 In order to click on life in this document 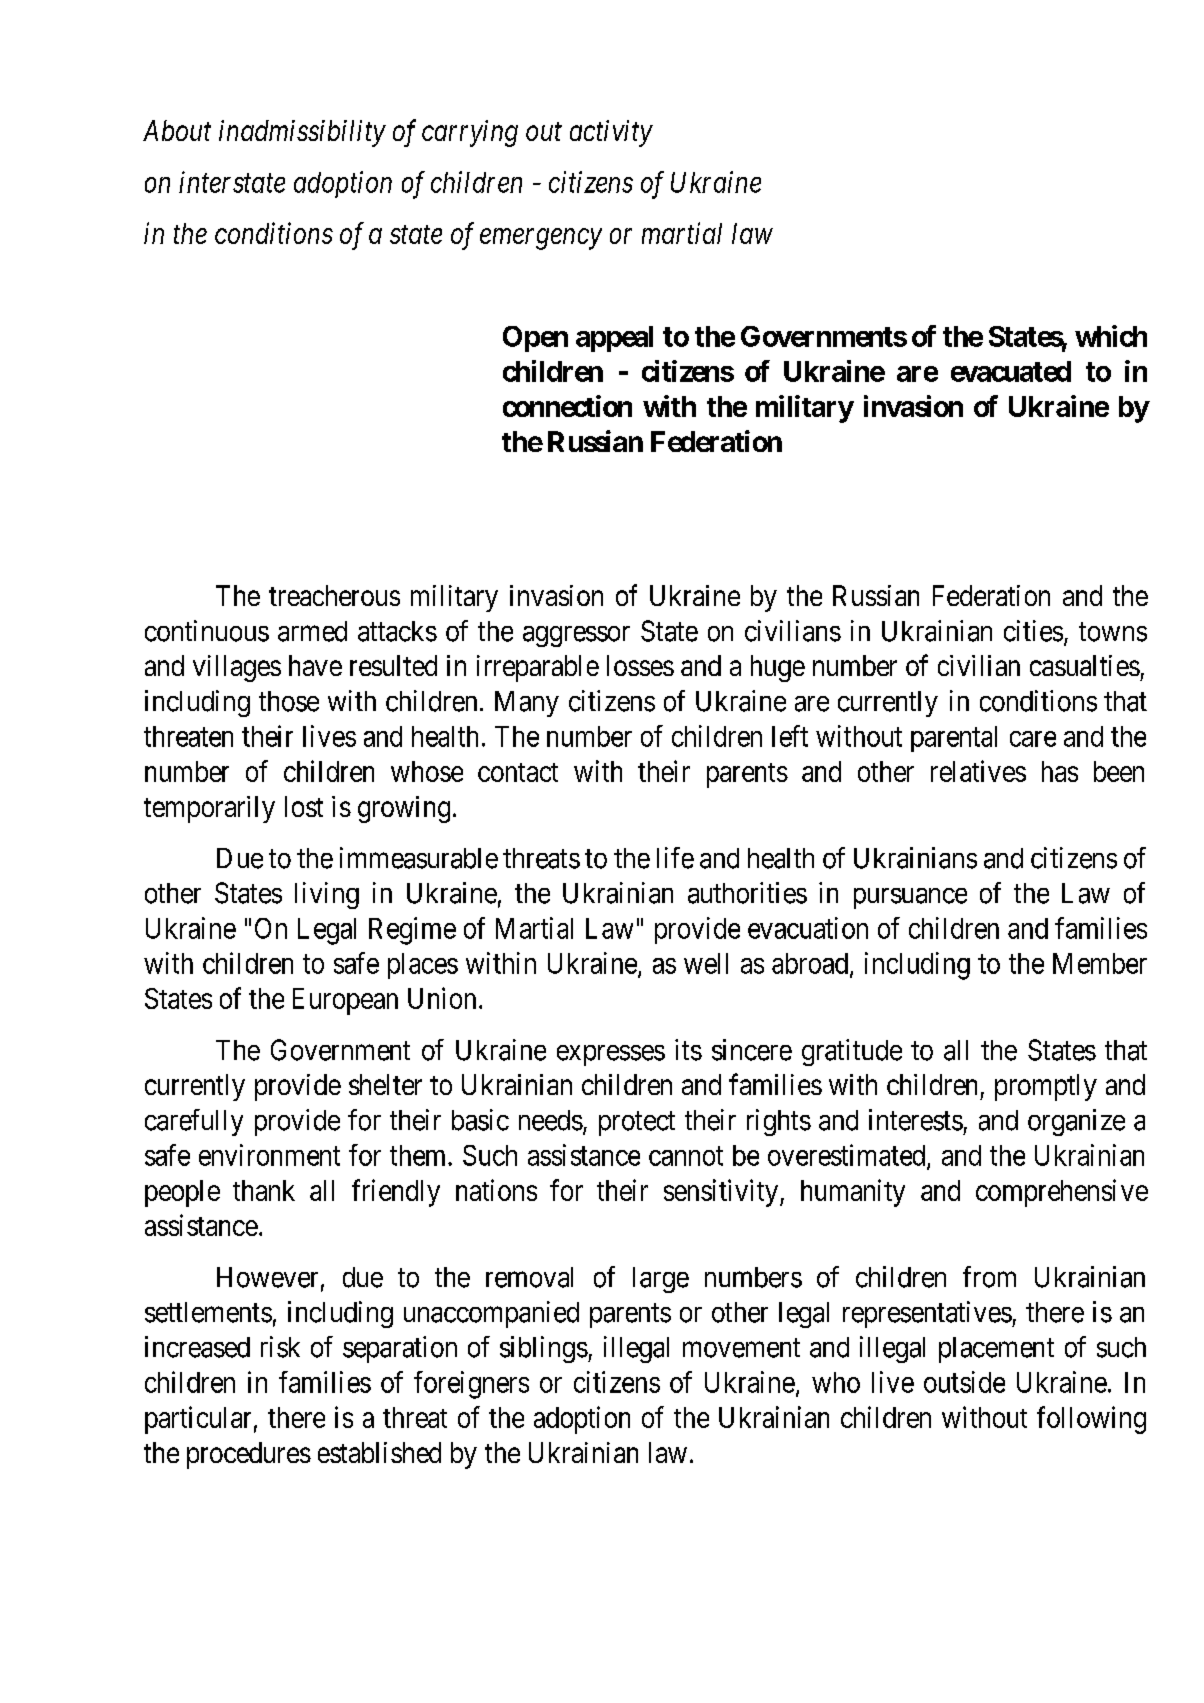, I will do `click(675, 858)`.
